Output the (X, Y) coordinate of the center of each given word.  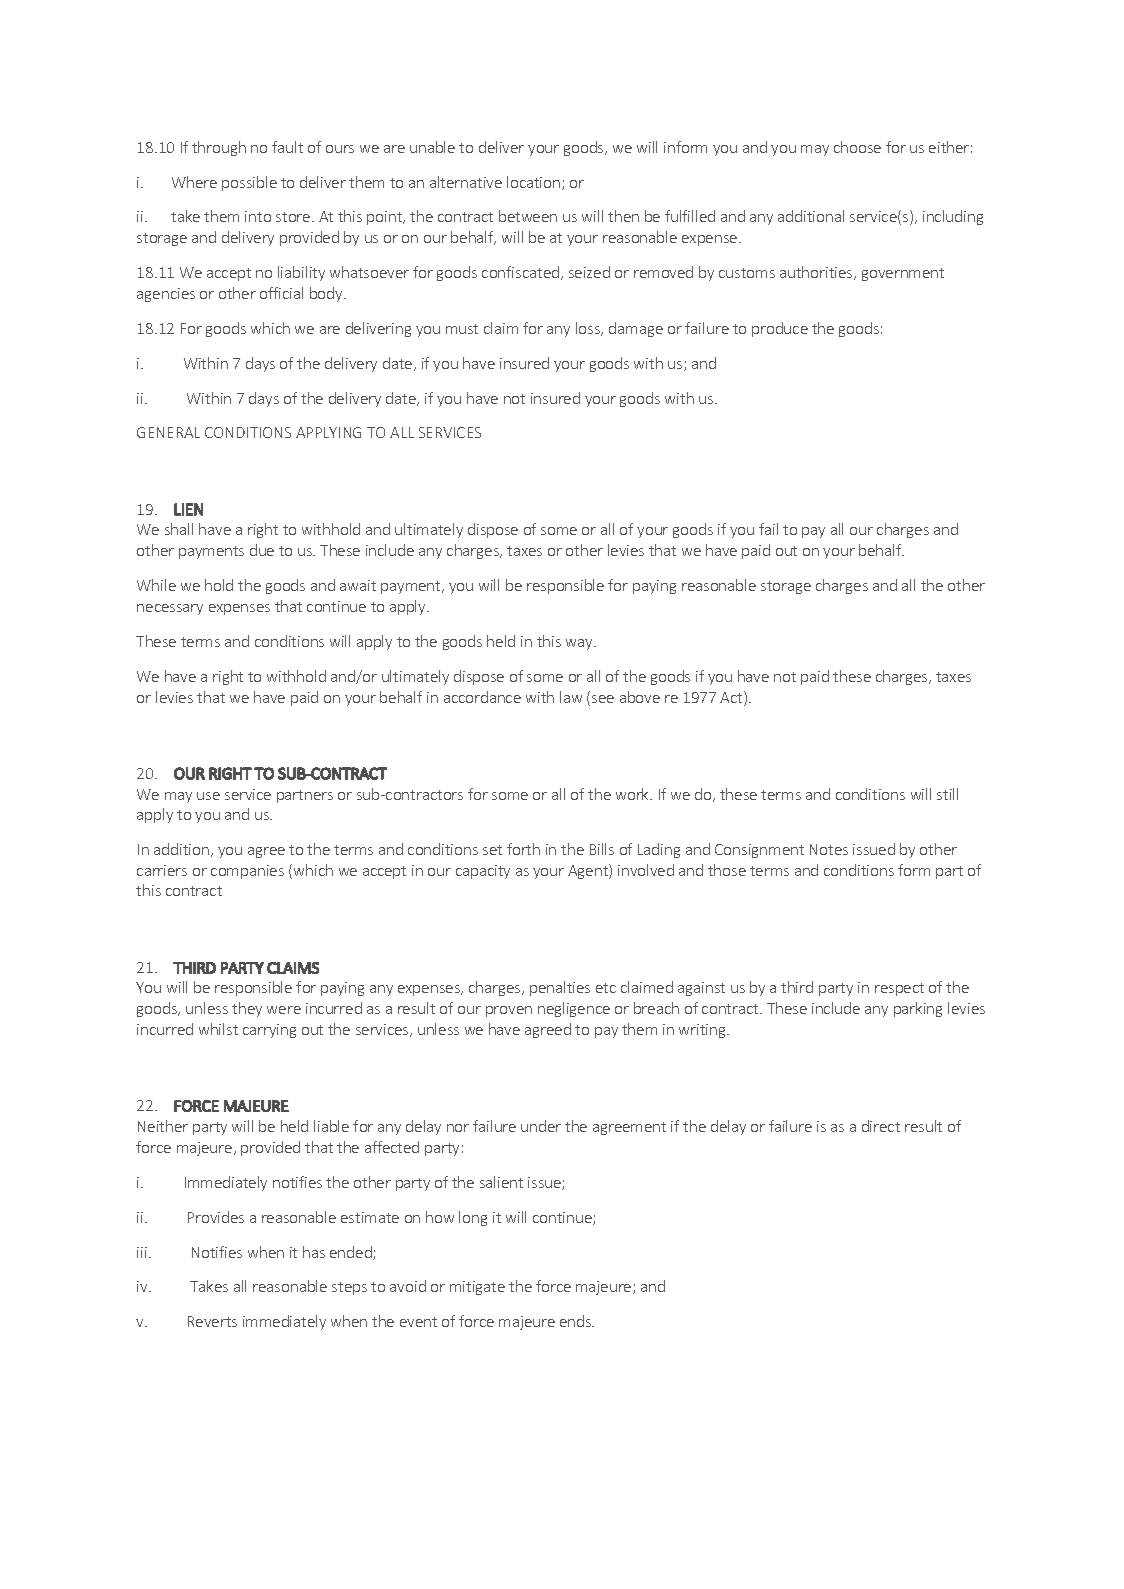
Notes (829, 849)
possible (249, 183)
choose (857, 147)
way (580, 644)
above (640, 697)
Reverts (212, 1321)
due (262, 550)
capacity (483, 872)
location (535, 183)
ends (577, 1321)
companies (247, 872)
